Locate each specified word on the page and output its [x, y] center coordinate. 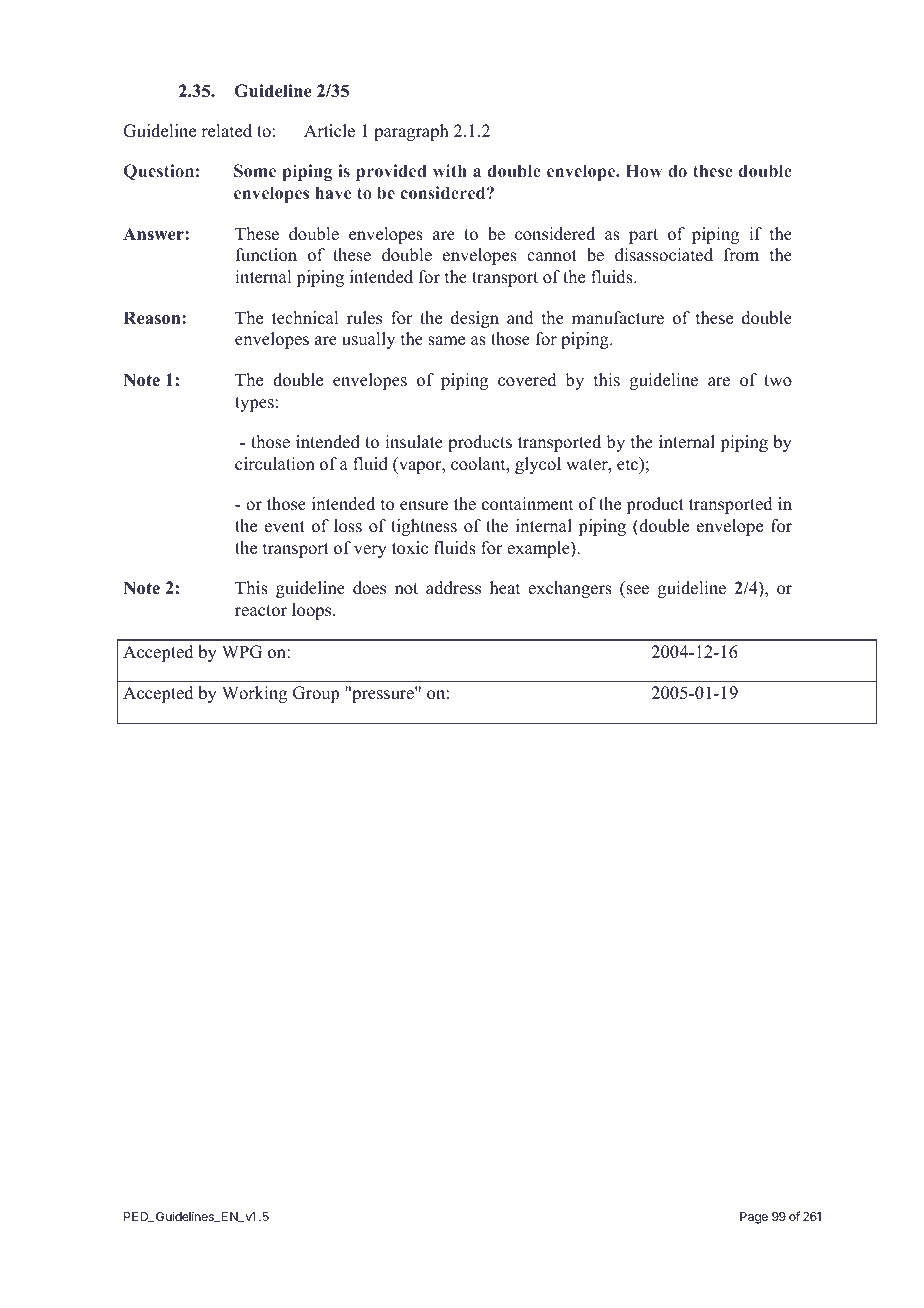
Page [754, 1218]
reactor [261, 611]
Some [255, 170]
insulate [414, 442]
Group [316, 694]
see [636, 591]
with [450, 170]
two [778, 381]
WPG [242, 652]
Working [254, 694]
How [644, 170]
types [254, 404]
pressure [383, 696]
